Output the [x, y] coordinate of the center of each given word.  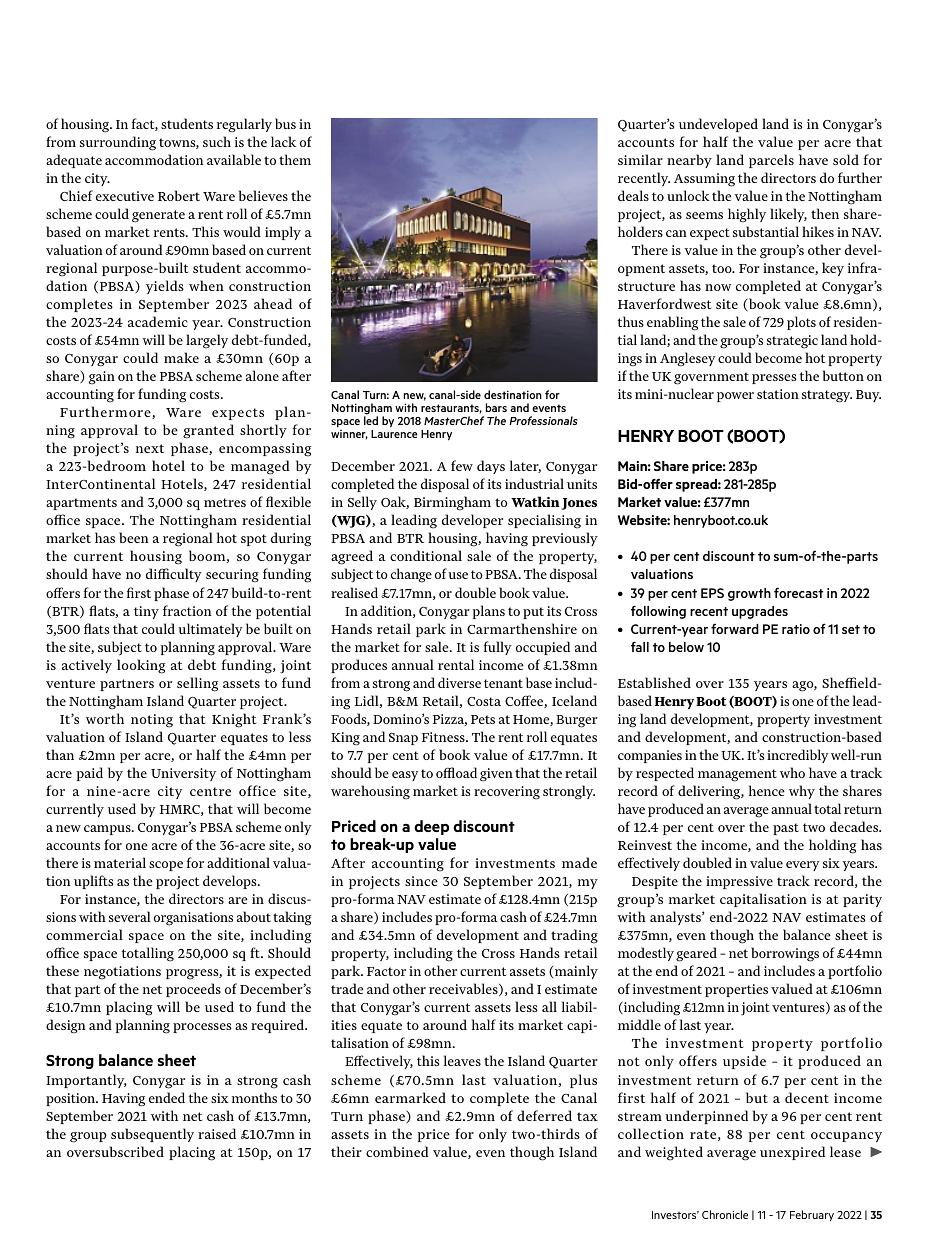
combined [397, 1151]
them [295, 159]
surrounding [118, 143]
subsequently [152, 1135]
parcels [771, 161]
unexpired [792, 1153]
